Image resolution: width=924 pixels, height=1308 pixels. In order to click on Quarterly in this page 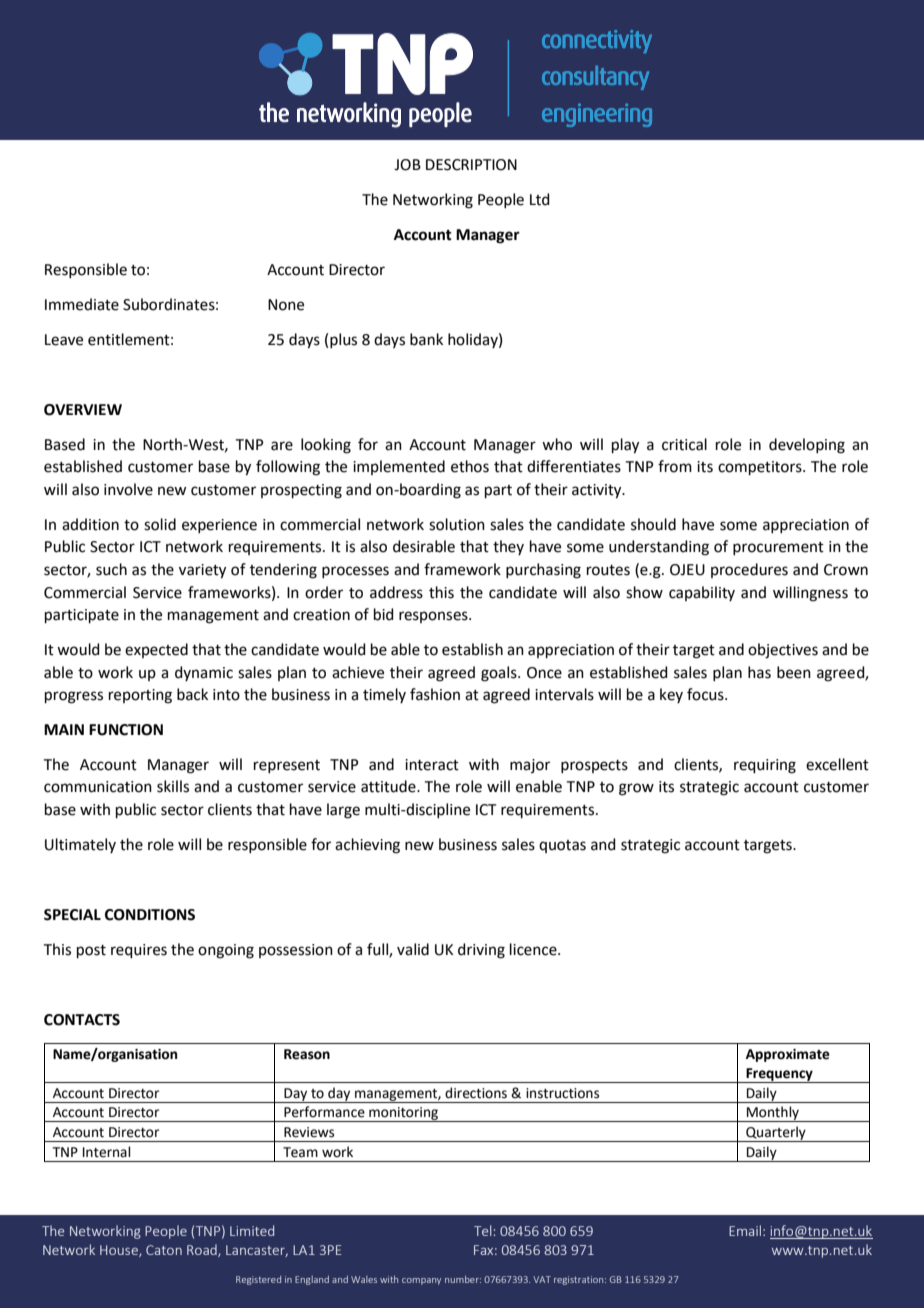, I will do `click(776, 1134)`.
